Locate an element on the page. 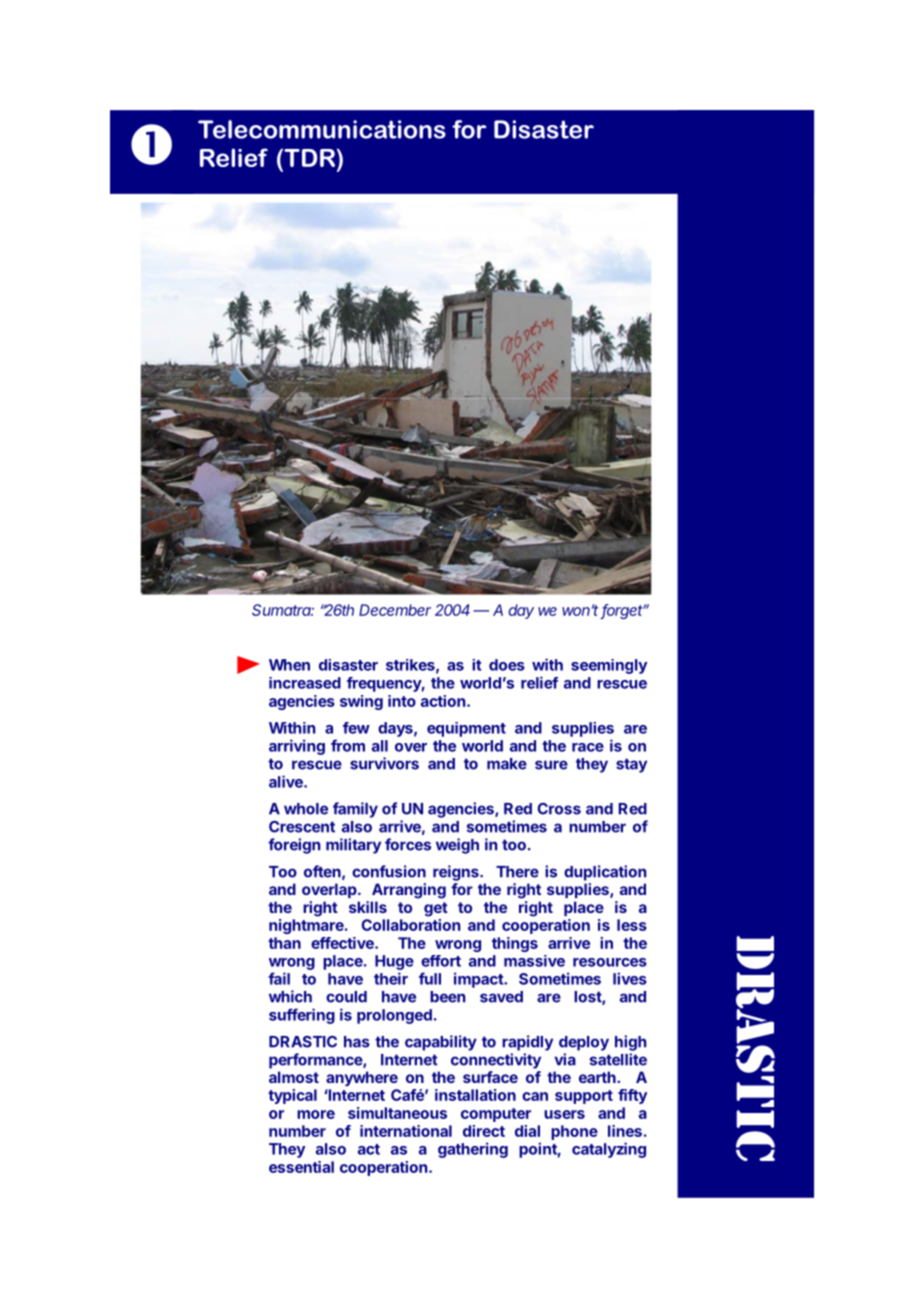  resources is located at coordinates (610, 962).
